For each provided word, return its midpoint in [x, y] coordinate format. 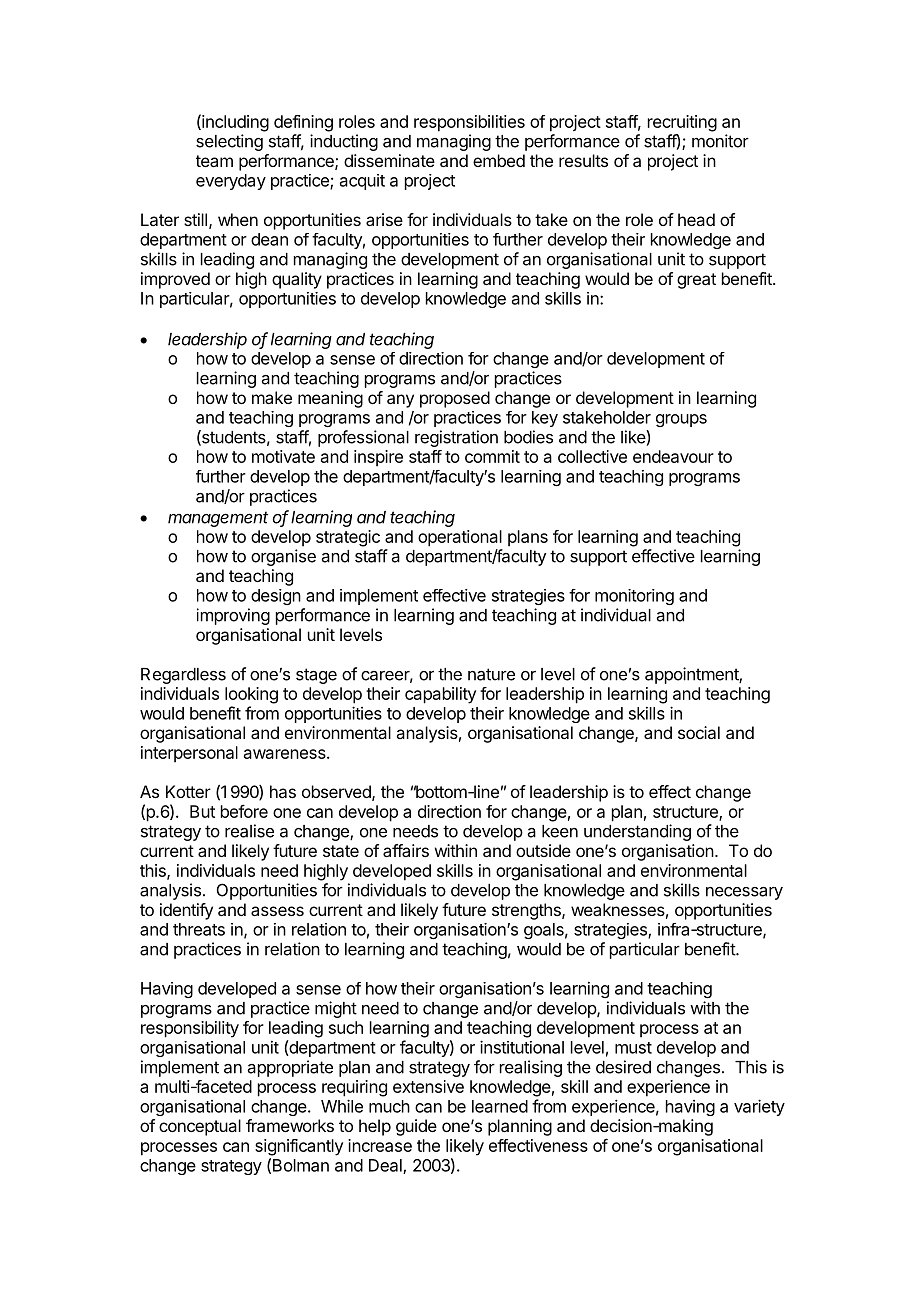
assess [277, 911]
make [272, 397]
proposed [455, 399]
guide [416, 1127]
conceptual [200, 1127]
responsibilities [469, 123]
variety [759, 1107]
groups [681, 420]
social [699, 732]
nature [491, 674]
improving [233, 616]
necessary [744, 893]
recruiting [682, 123]
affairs [406, 850]
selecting [229, 142]
